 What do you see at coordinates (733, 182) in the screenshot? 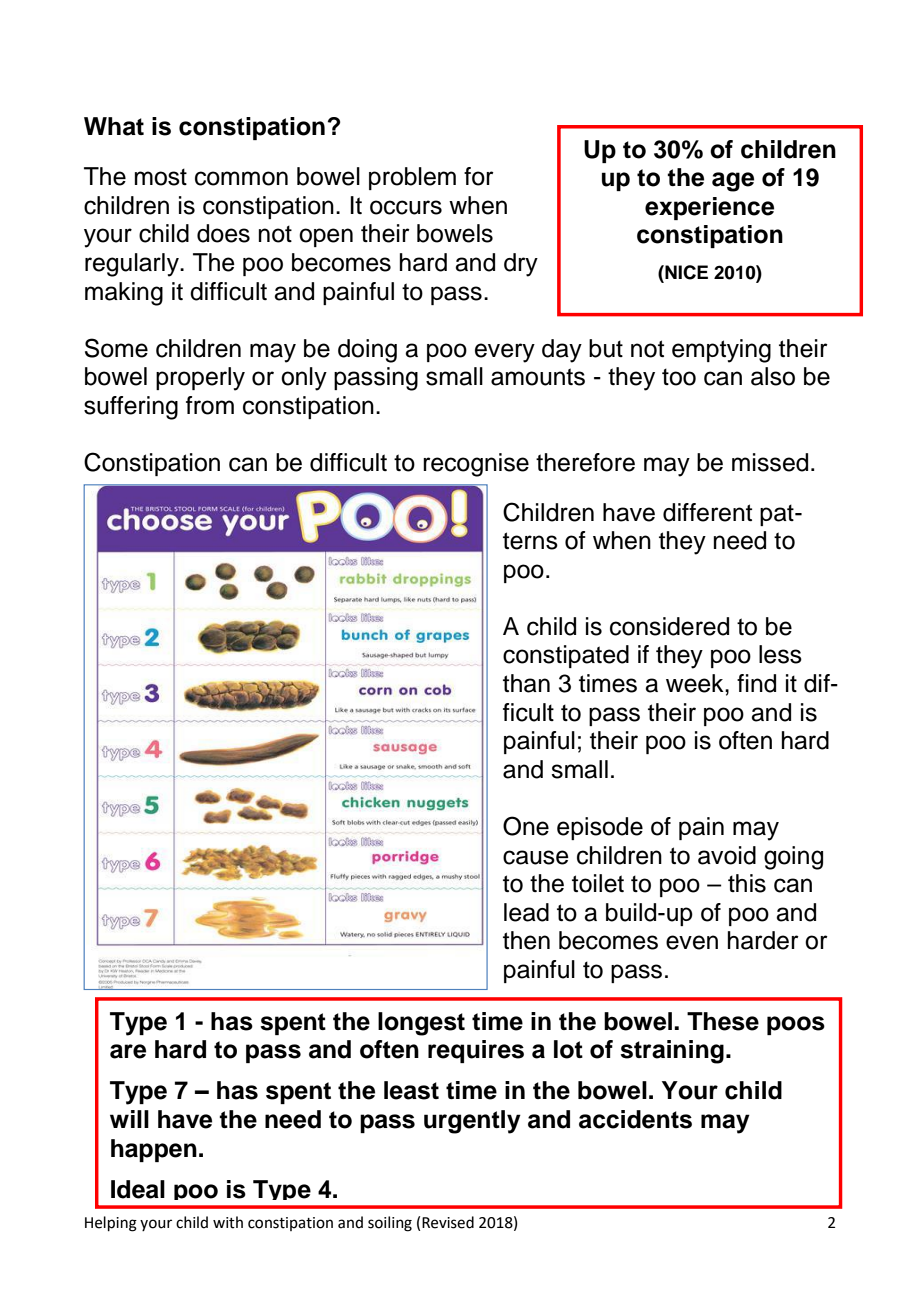
I see `age` at bounding box center [733, 182].
